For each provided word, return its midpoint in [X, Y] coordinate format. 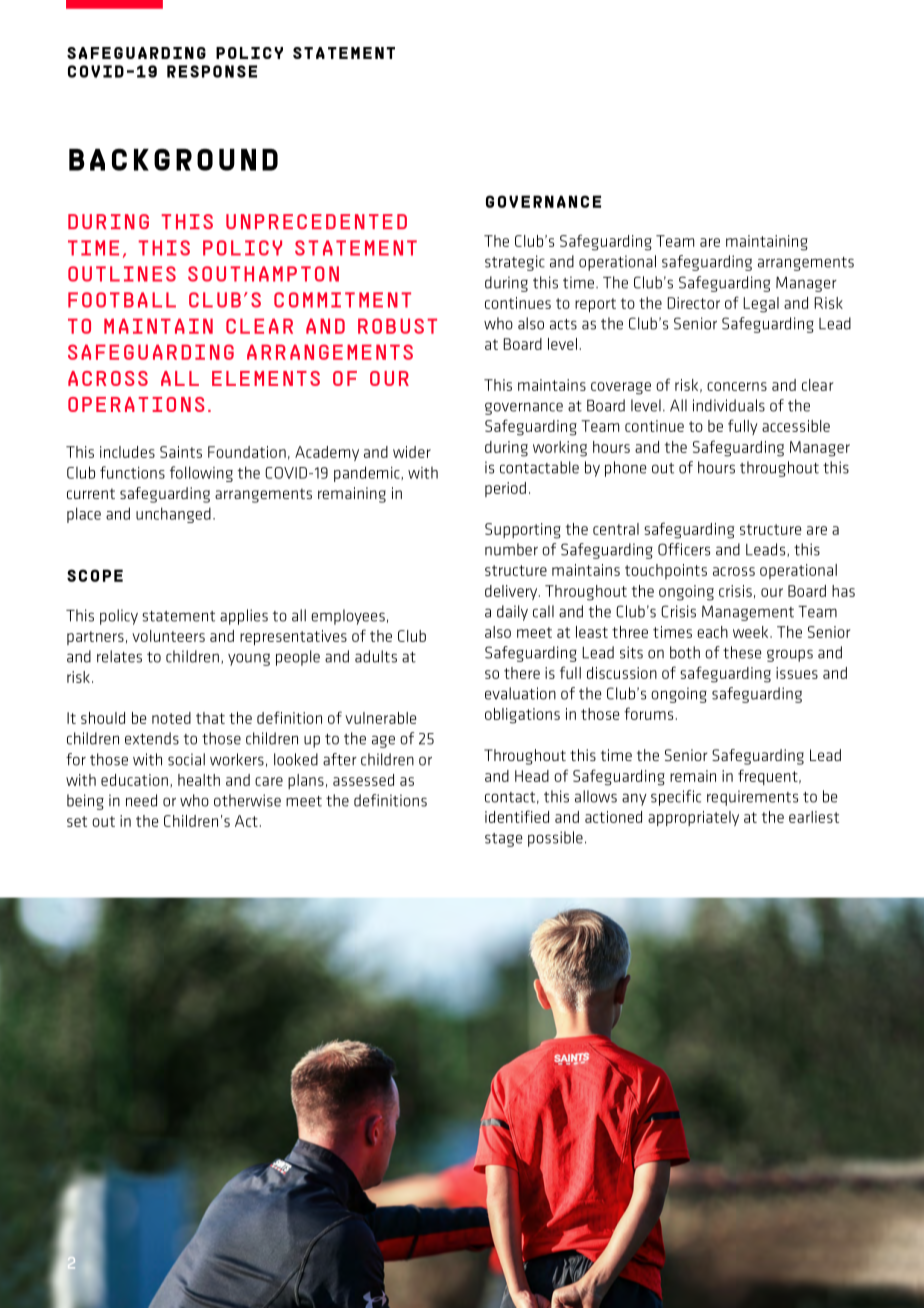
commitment [342, 300]
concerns [737, 386]
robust [397, 326]
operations [136, 404]
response [212, 71]
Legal [761, 305]
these [742, 652]
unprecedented [316, 221]
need [141, 800]
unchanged [173, 515]
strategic [515, 263]
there [522, 673]
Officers [684, 549]
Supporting [523, 531]
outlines [122, 274]
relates [119, 656]
